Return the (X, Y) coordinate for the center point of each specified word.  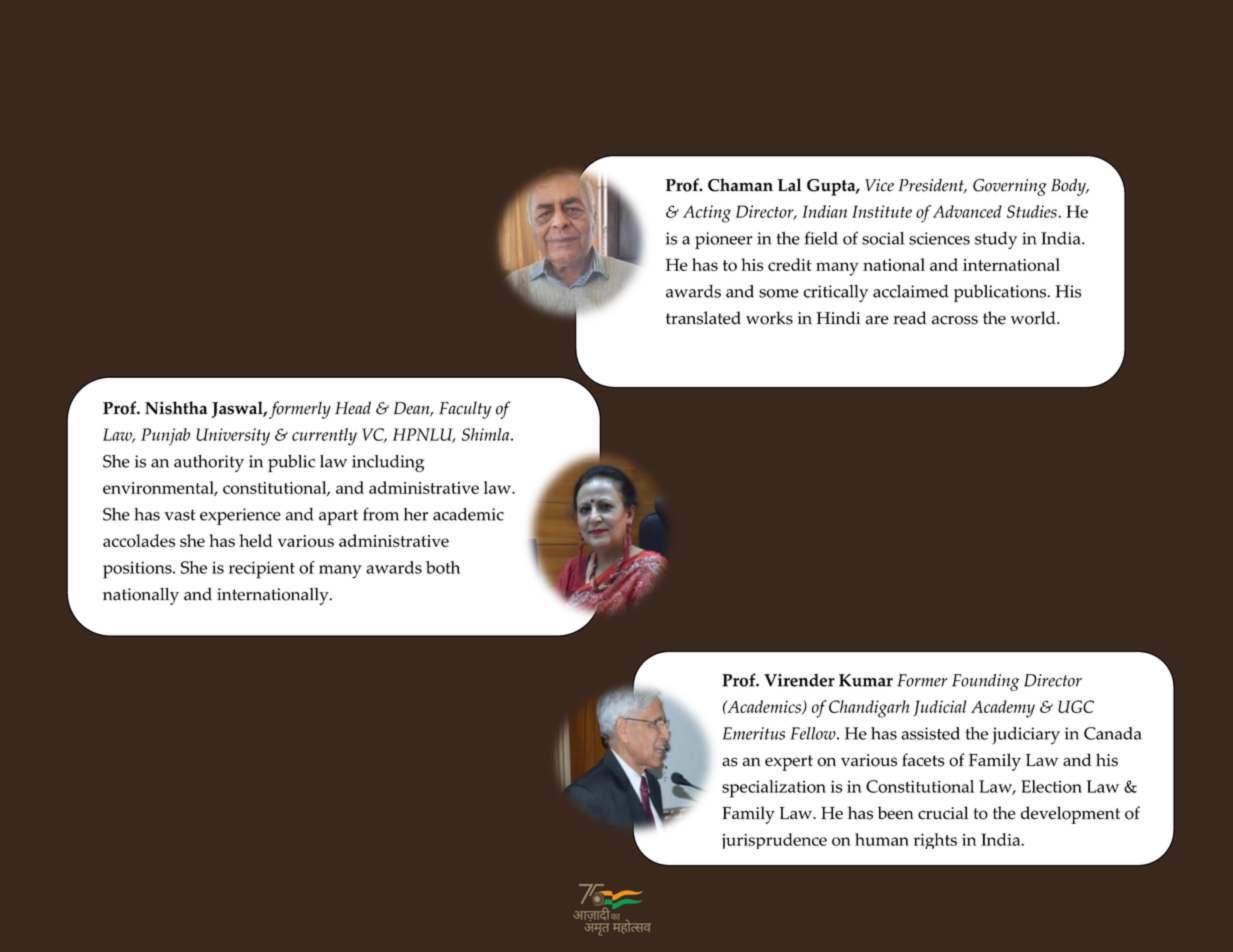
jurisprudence (774, 841)
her (416, 514)
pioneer (723, 240)
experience (240, 516)
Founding (985, 682)
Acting (707, 214)
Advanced (967, 211)
